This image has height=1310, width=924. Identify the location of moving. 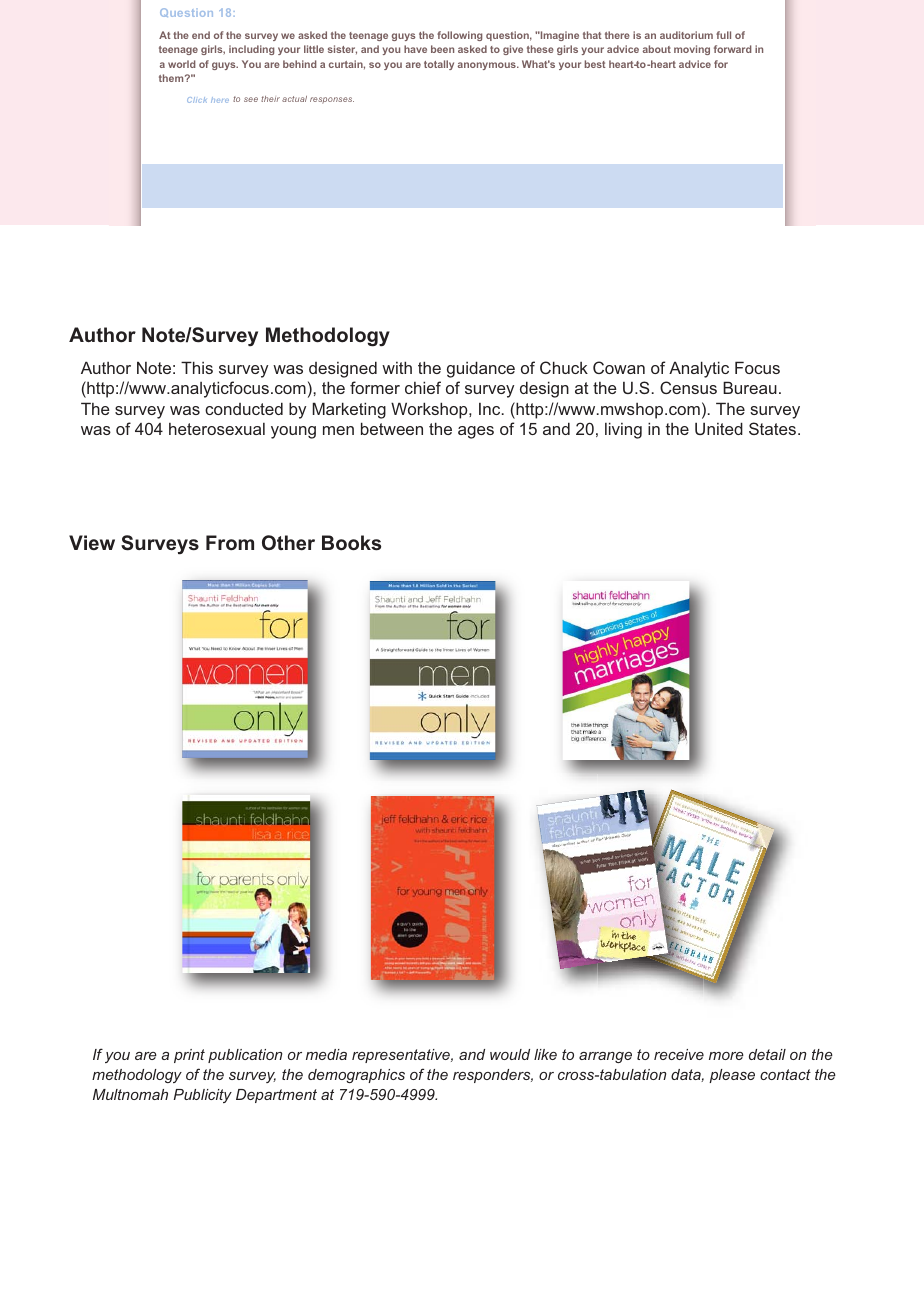
(692, 50).
